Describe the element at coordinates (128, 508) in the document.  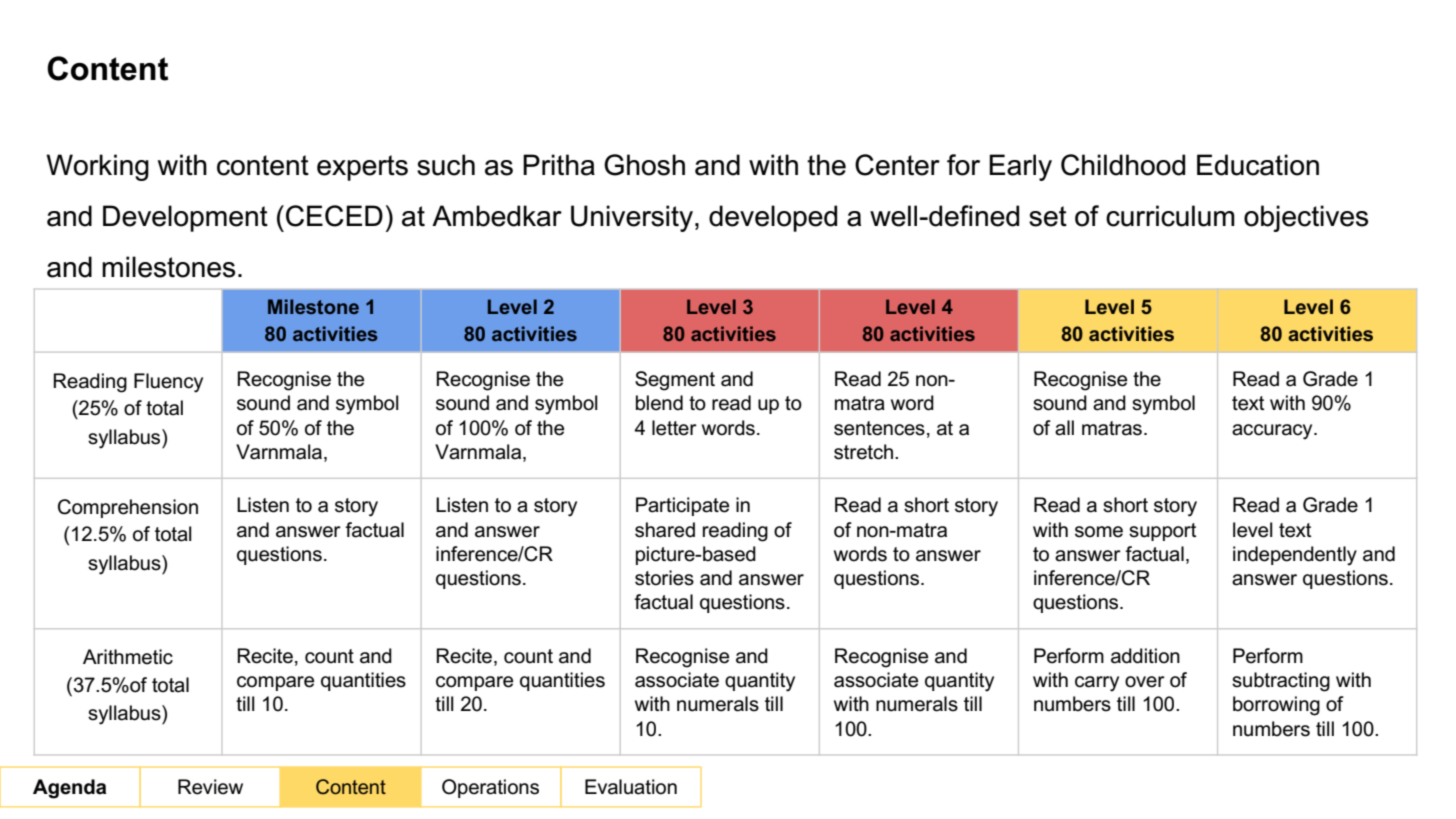
I see `Comprehension` at that location.
